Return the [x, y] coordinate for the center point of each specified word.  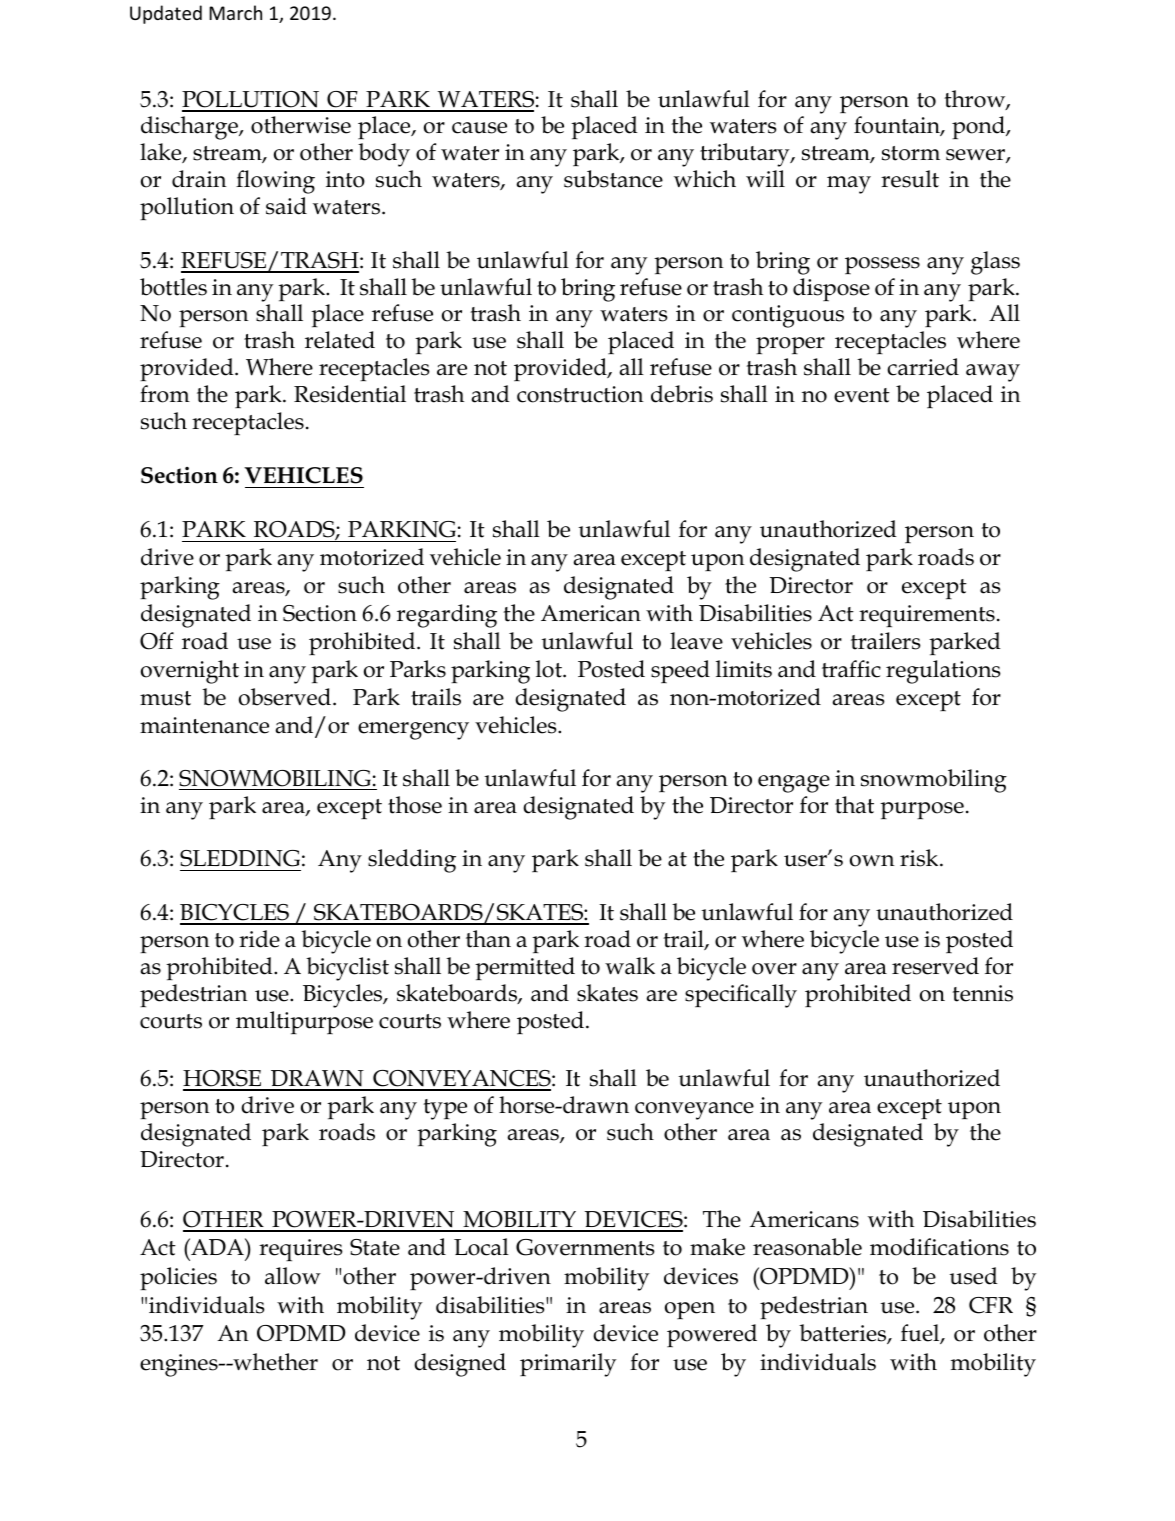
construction [580, 394]
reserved [935, 966]
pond [979, 127]
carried [923, 367]
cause [479, 128]
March [235, 12]
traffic [851, 669]
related [340, 340]
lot [550, 669]
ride [259, 939]
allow [293, 1276]
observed [286, 697]
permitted [525, 968]
